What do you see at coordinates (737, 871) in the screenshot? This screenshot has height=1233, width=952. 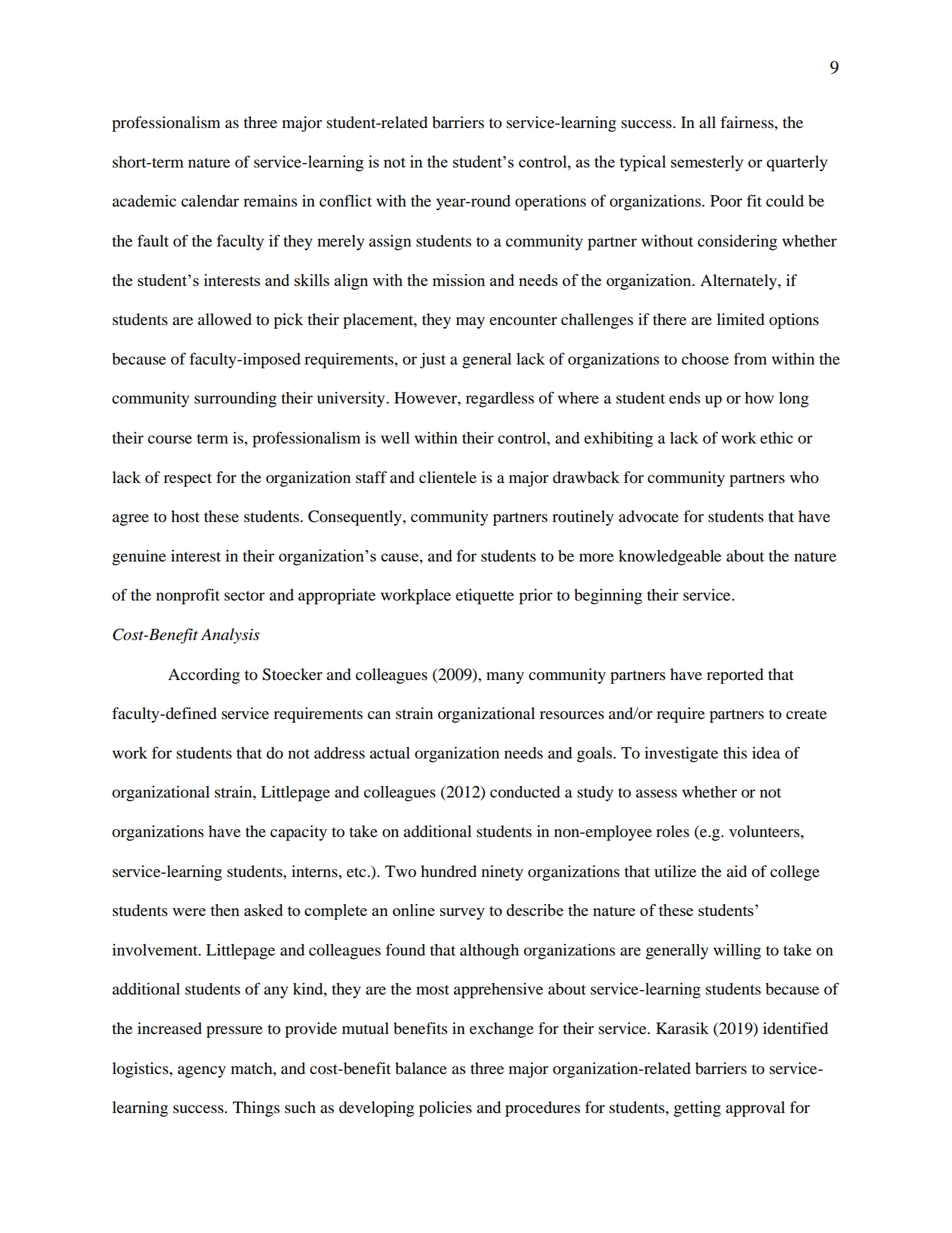 I see `aid` at bounding box center [737, 871].
